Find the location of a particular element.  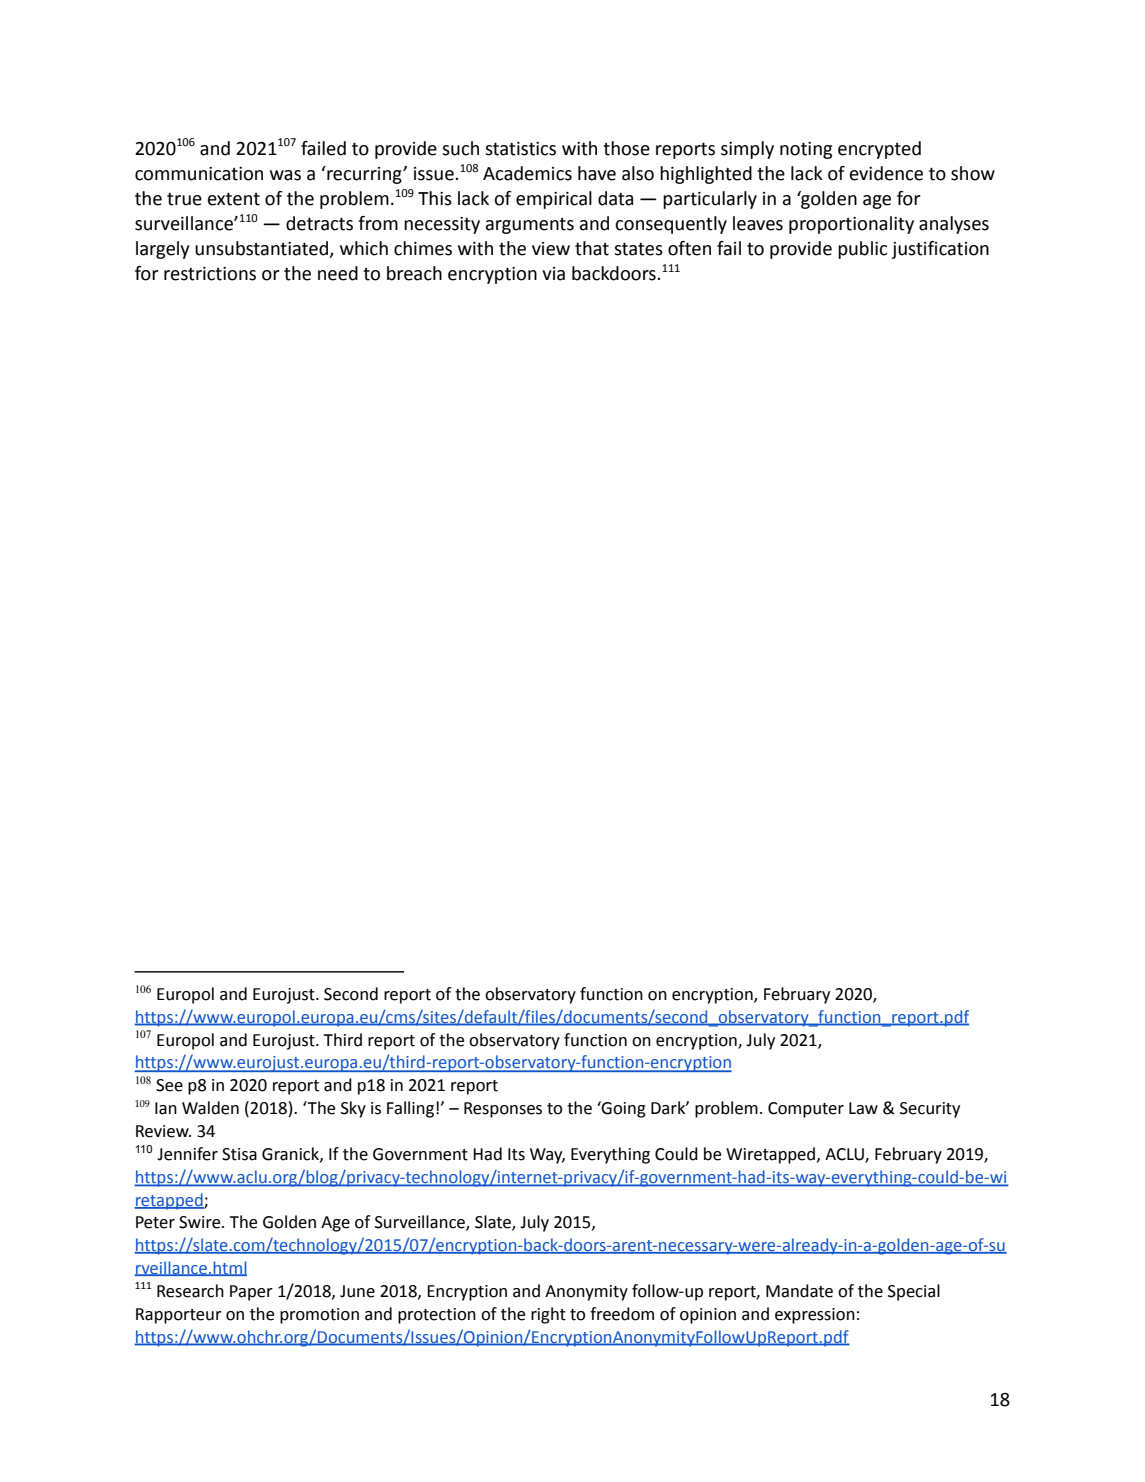

restrictions is located at coordinates (210, 274).
